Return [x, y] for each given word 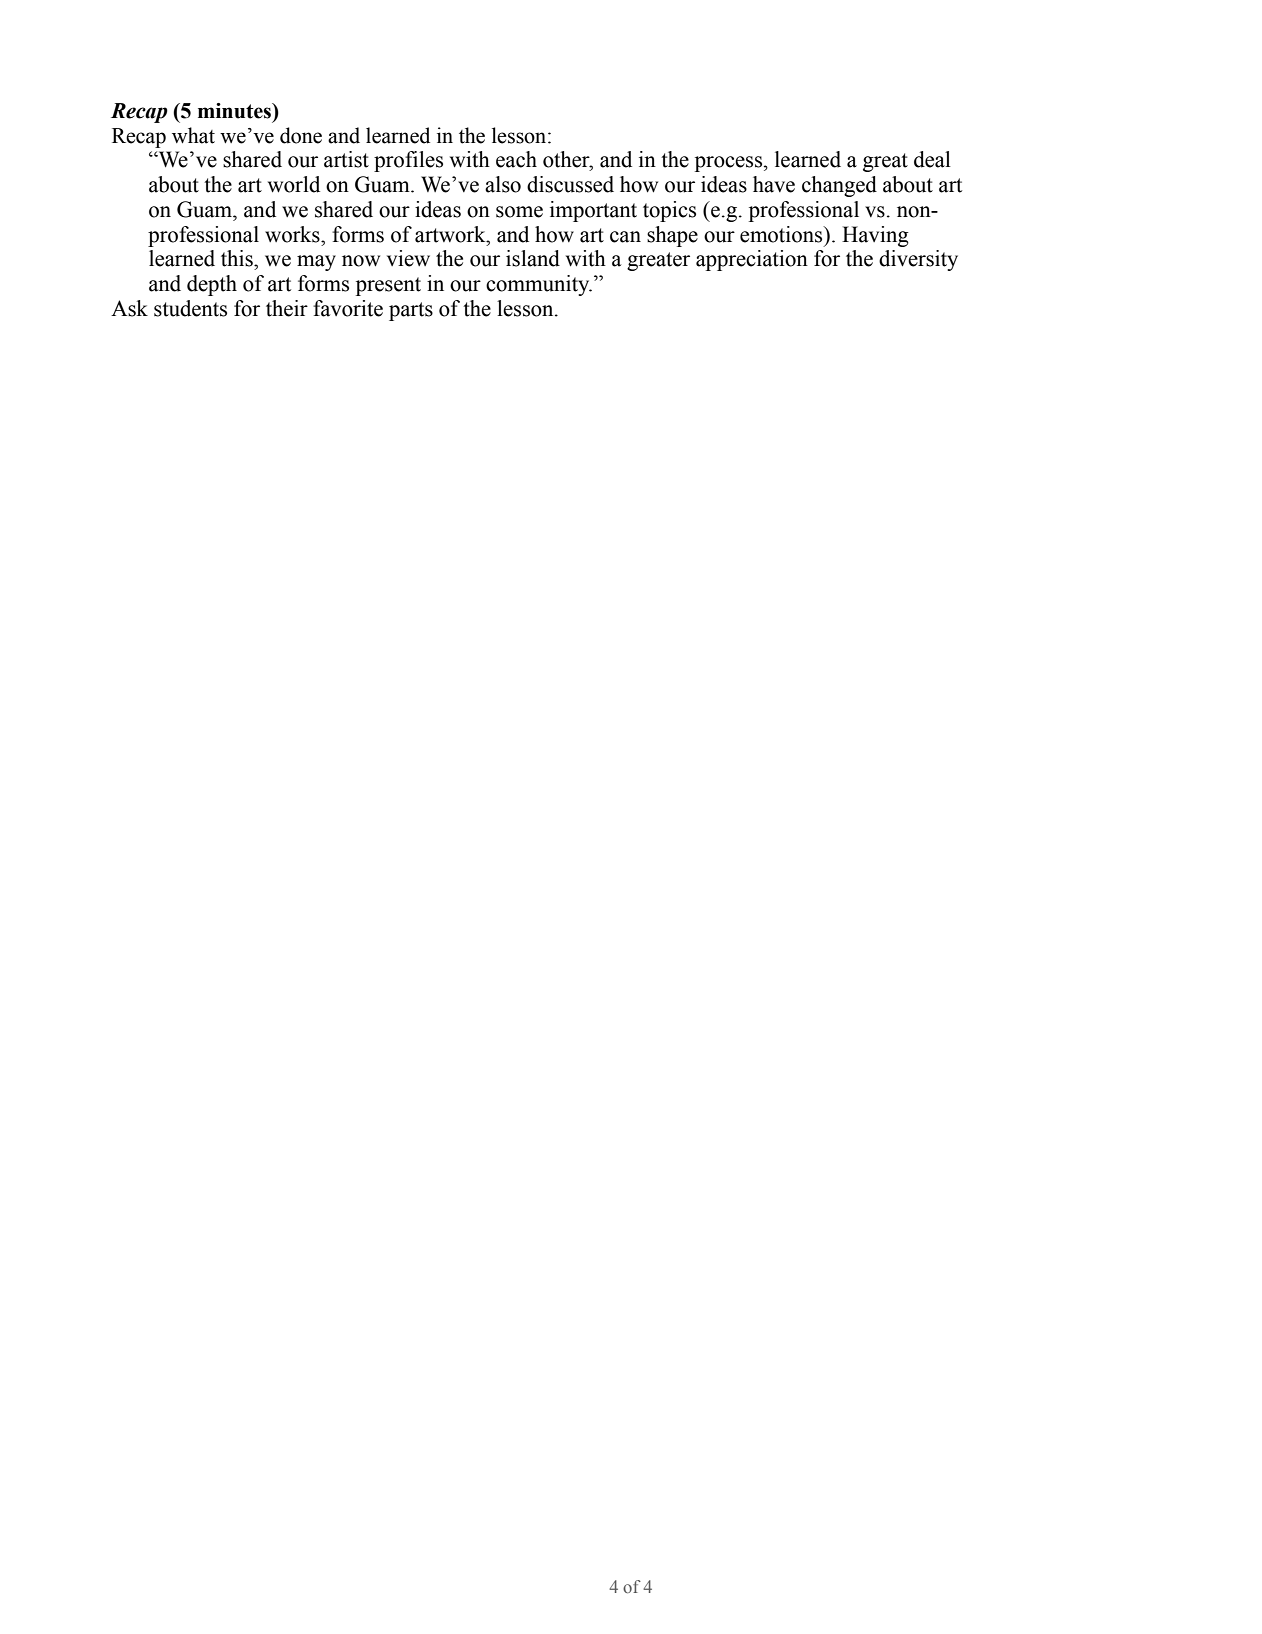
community [539, 285]
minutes [236, 112]
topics [669, 211]
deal [932, 159]
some [519, 212]
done [301, 135]
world [294, 184]
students [190, 308]
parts [411, 311]
